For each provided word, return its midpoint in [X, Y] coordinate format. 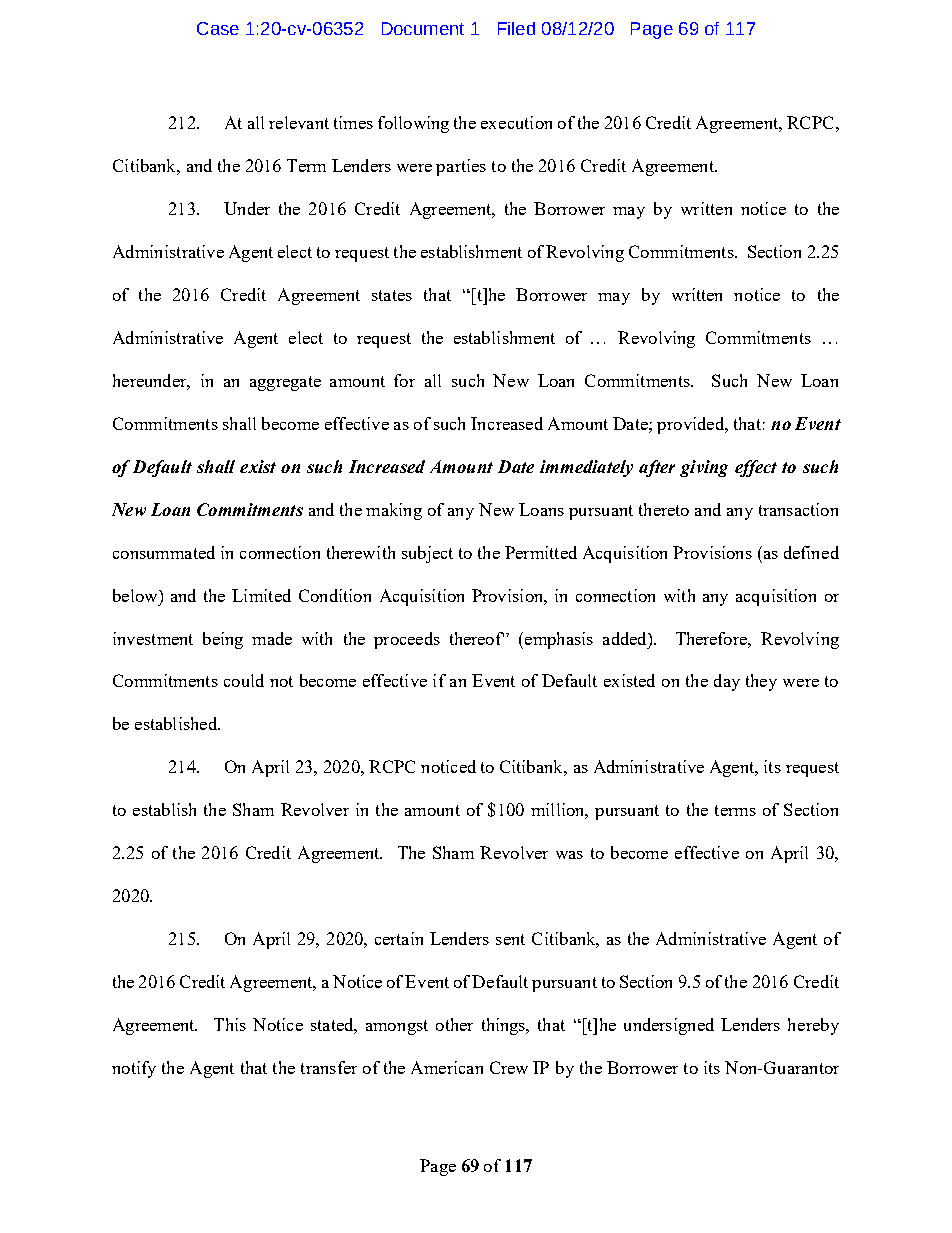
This [230, 1024]
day [727, 682]
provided [692, 425]
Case [218, 28]
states [392, 295]
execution [516, 122]
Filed [516, 28]
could [244, 680]
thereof [477, 638]
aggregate [285, 383]
